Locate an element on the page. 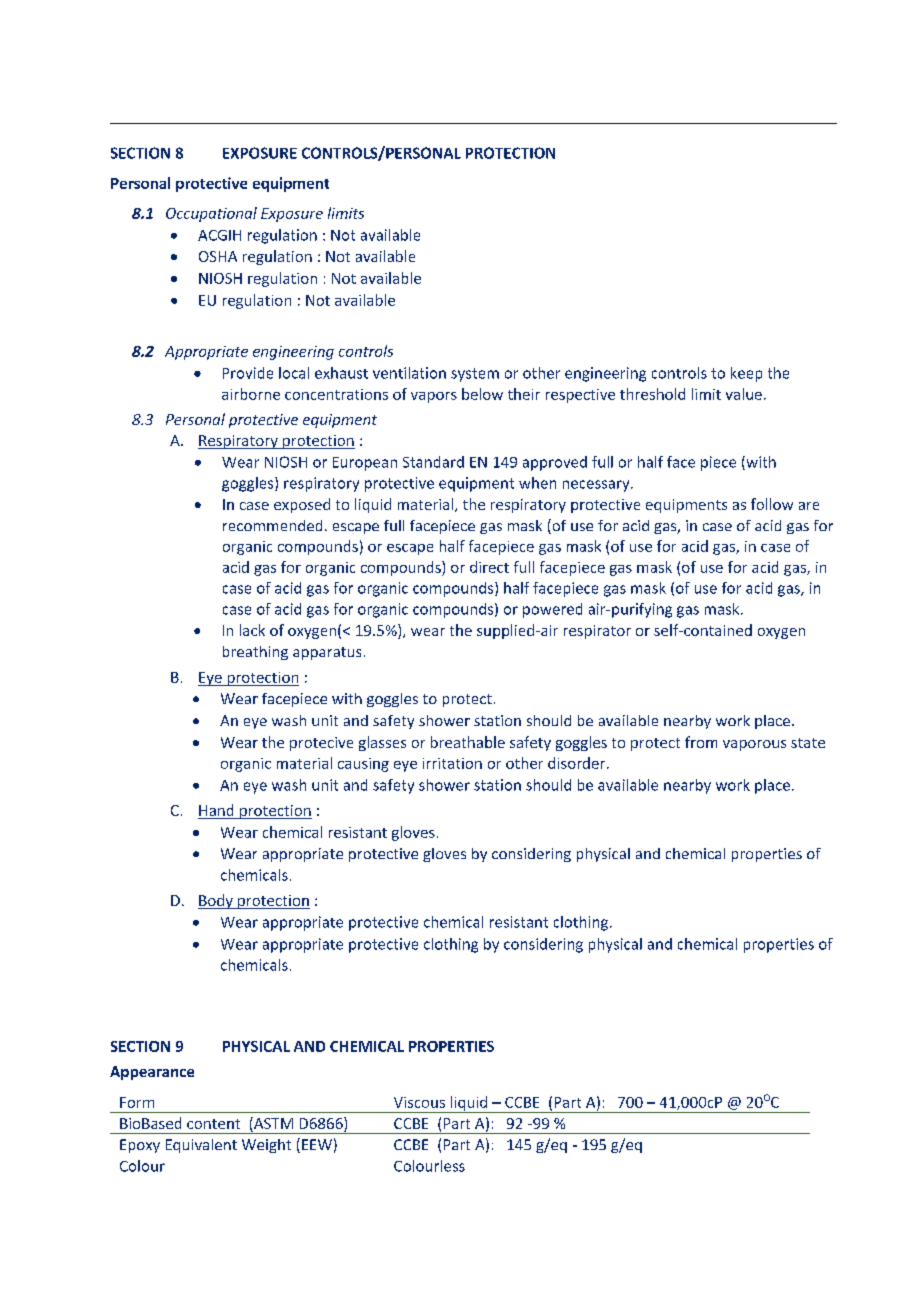 This document has width=924, height=1308. content is located at coordinates (213, 1124).
